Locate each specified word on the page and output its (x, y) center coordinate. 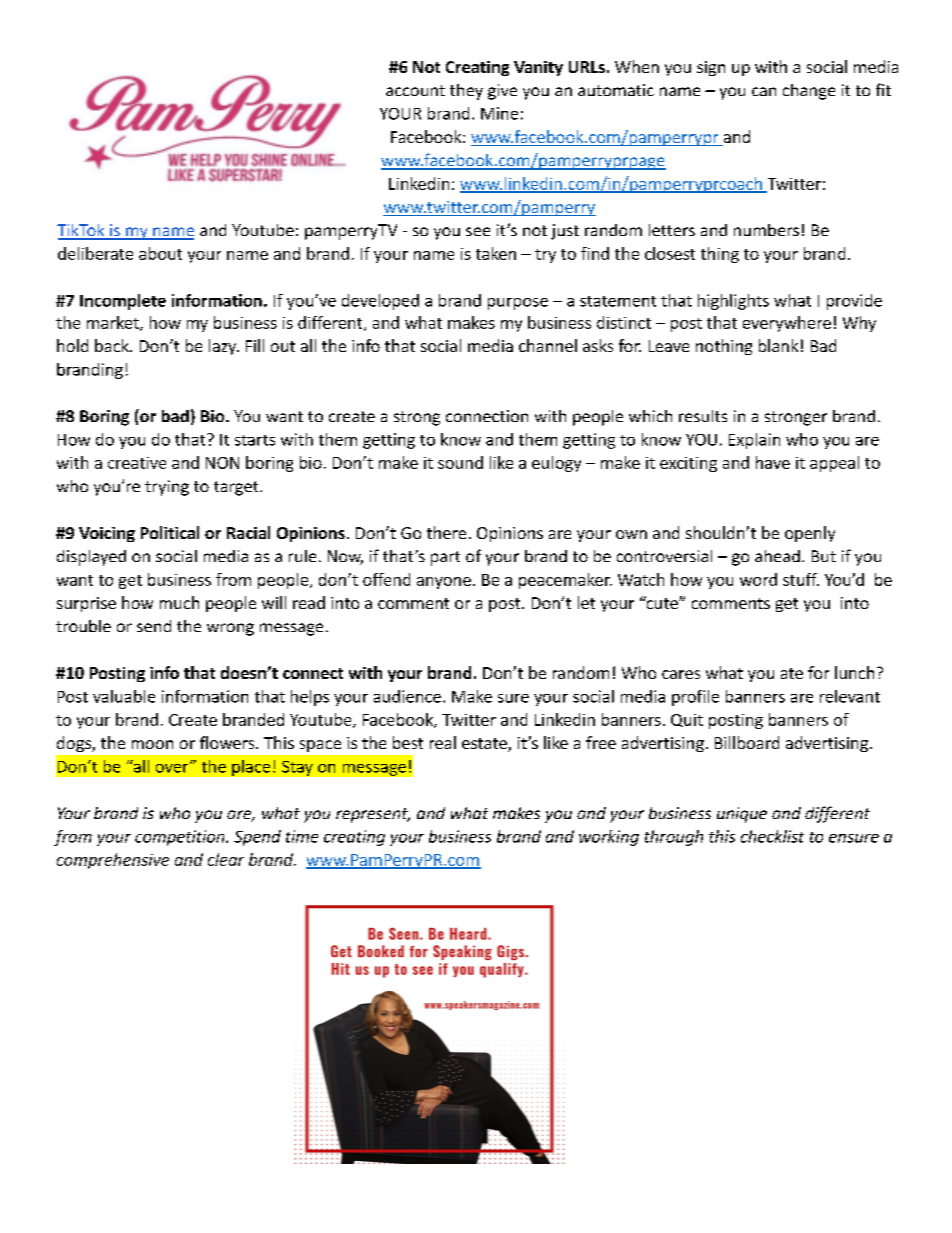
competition (181, 838)
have (773, 462)
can (764, 91)
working (609, 838)
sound (460, 462)
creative (137, 463)
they (466, 92)
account (415, 90)
